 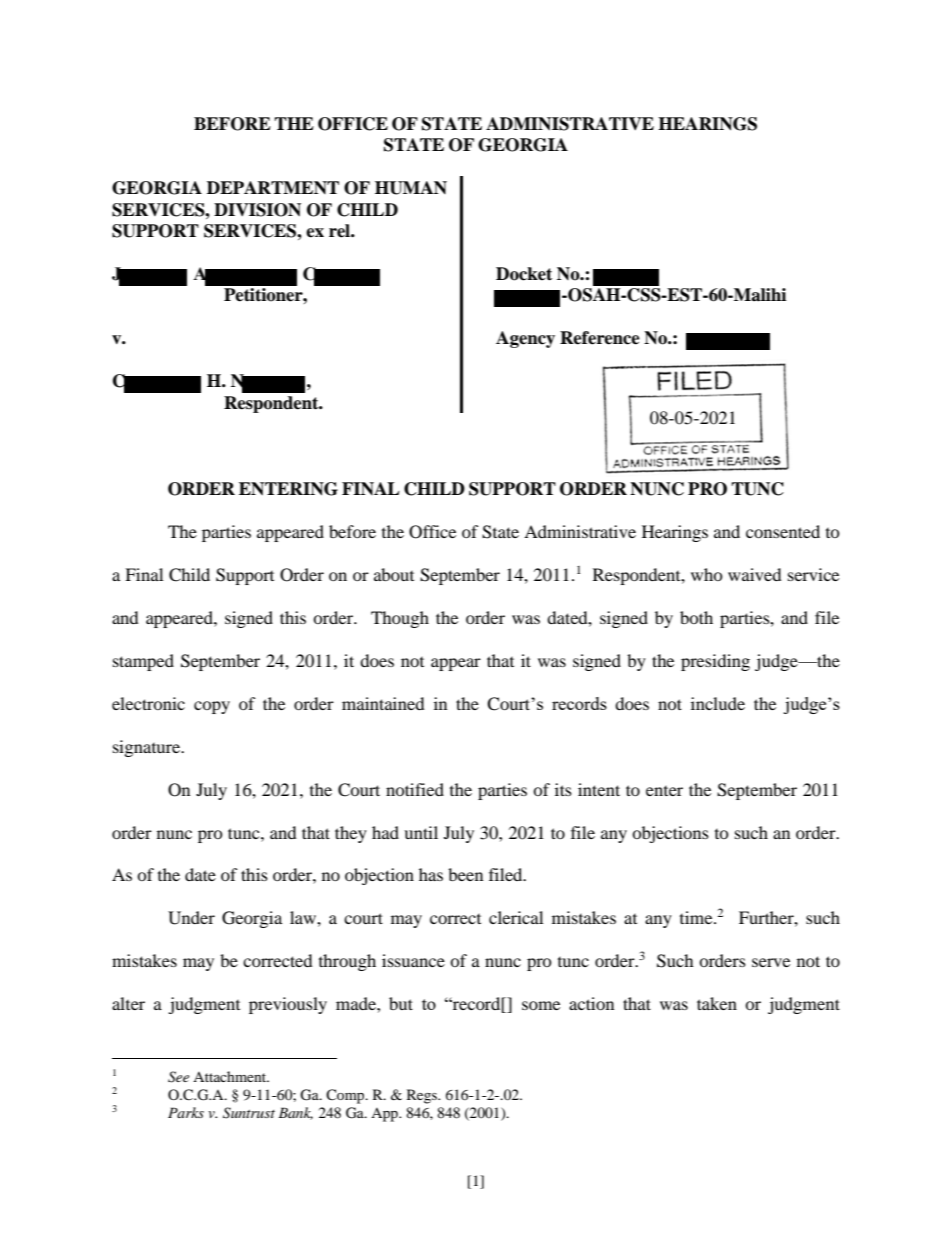 What do you see at coordinates (257, 210) in the page?
I see `DIVISION` at bounding box center [257, 210].
